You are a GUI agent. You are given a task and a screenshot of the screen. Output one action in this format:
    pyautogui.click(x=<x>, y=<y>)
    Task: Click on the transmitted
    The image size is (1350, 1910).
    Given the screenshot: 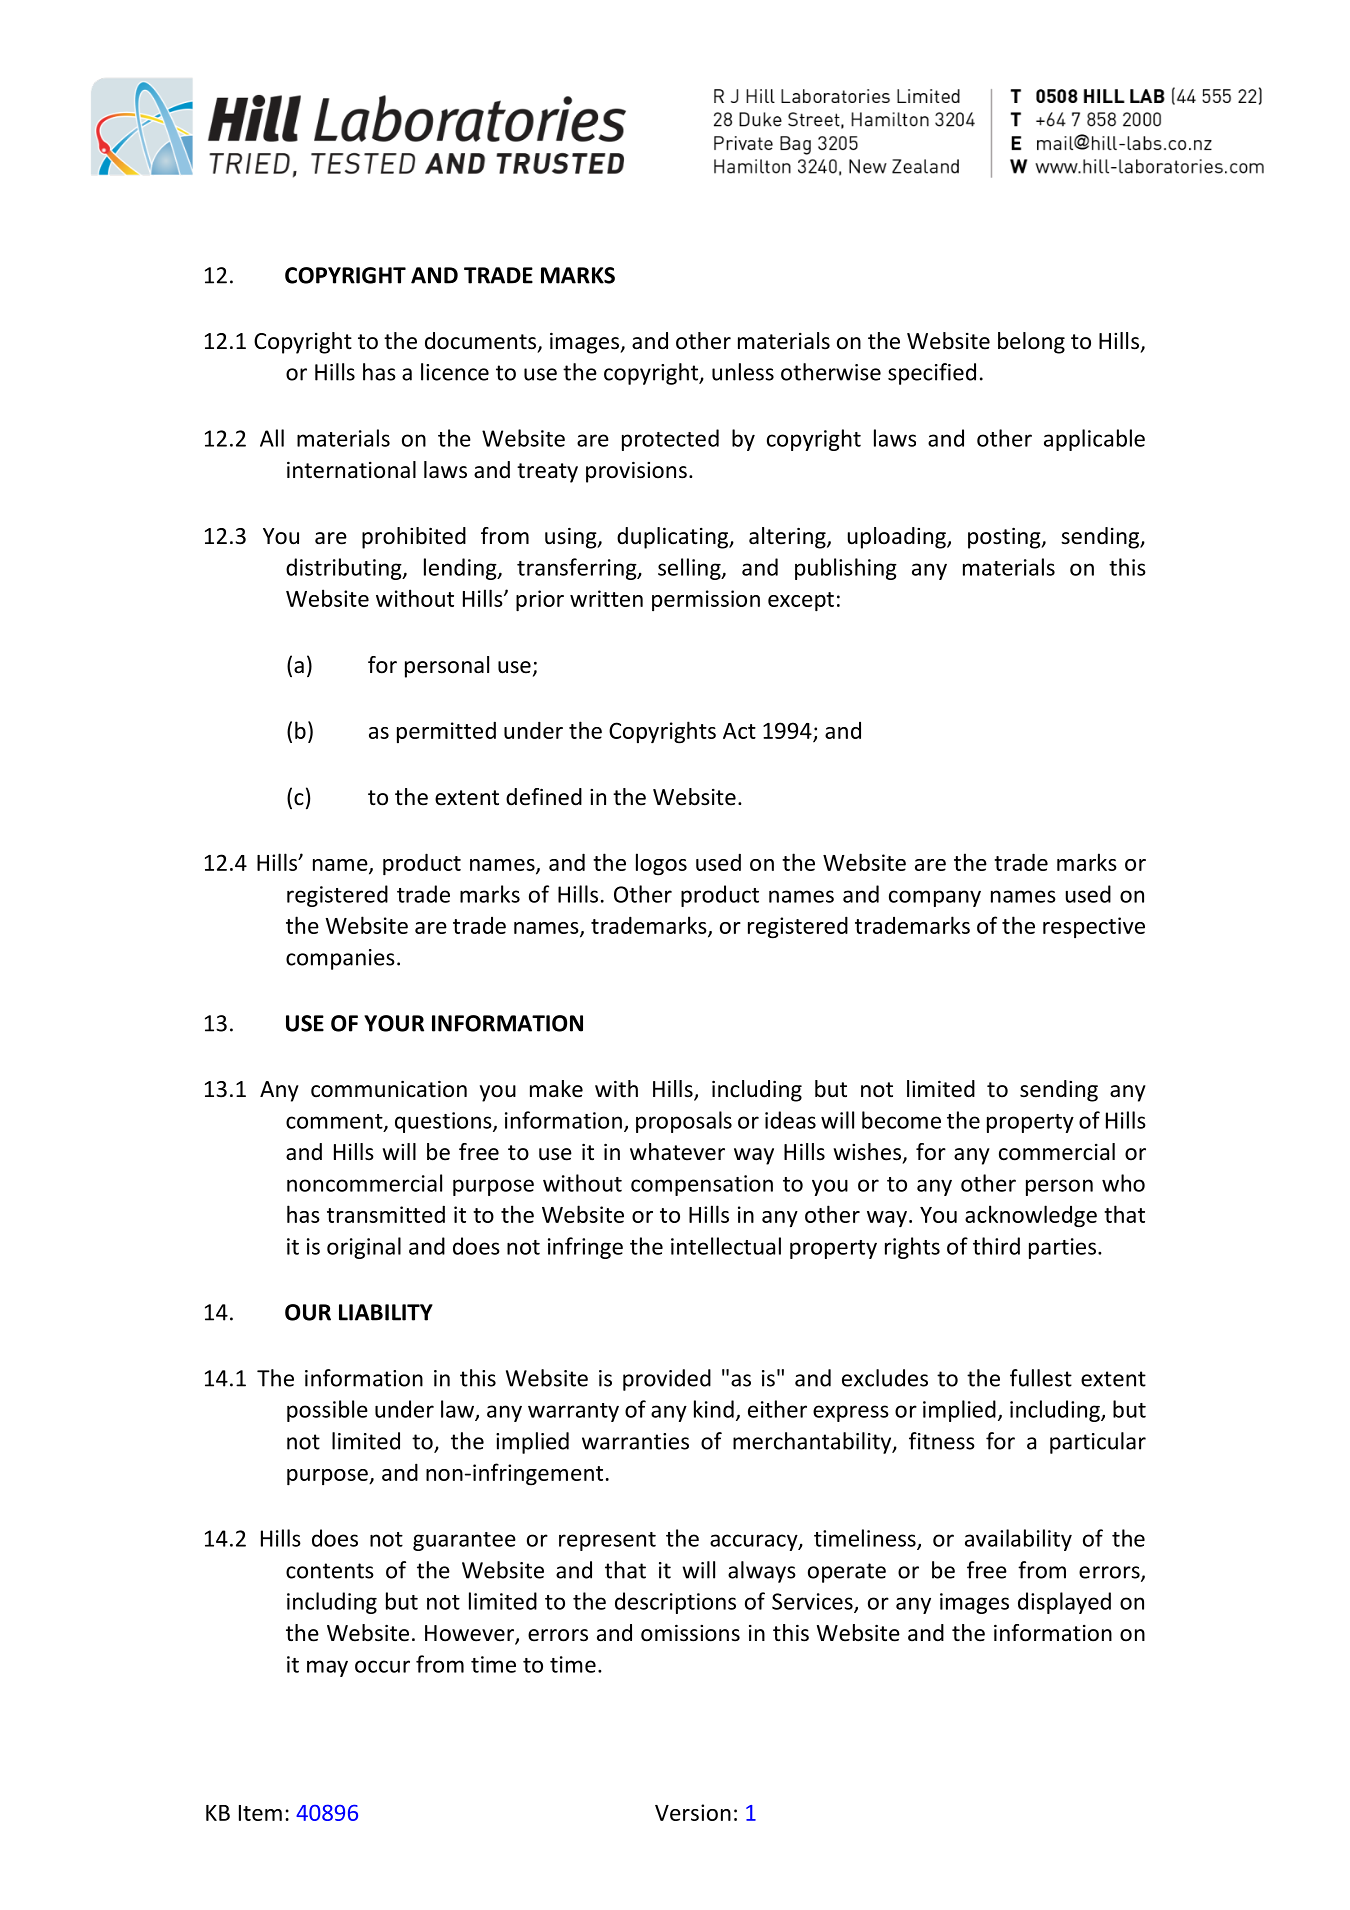 What is the action you would take?
    pyautogui.click(x=386, y=1214)
